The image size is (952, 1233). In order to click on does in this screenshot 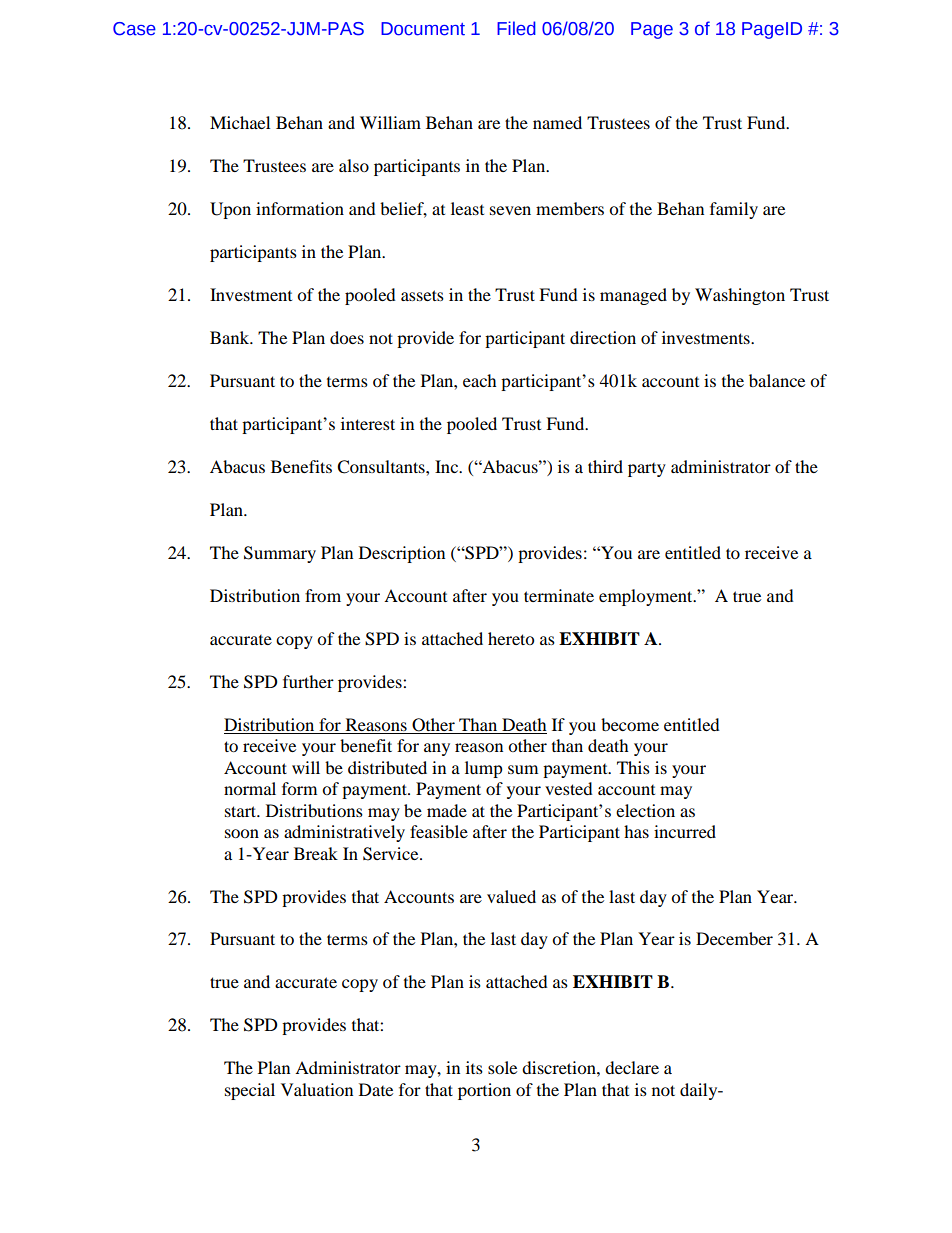, I will do `click(347, 337)`.
